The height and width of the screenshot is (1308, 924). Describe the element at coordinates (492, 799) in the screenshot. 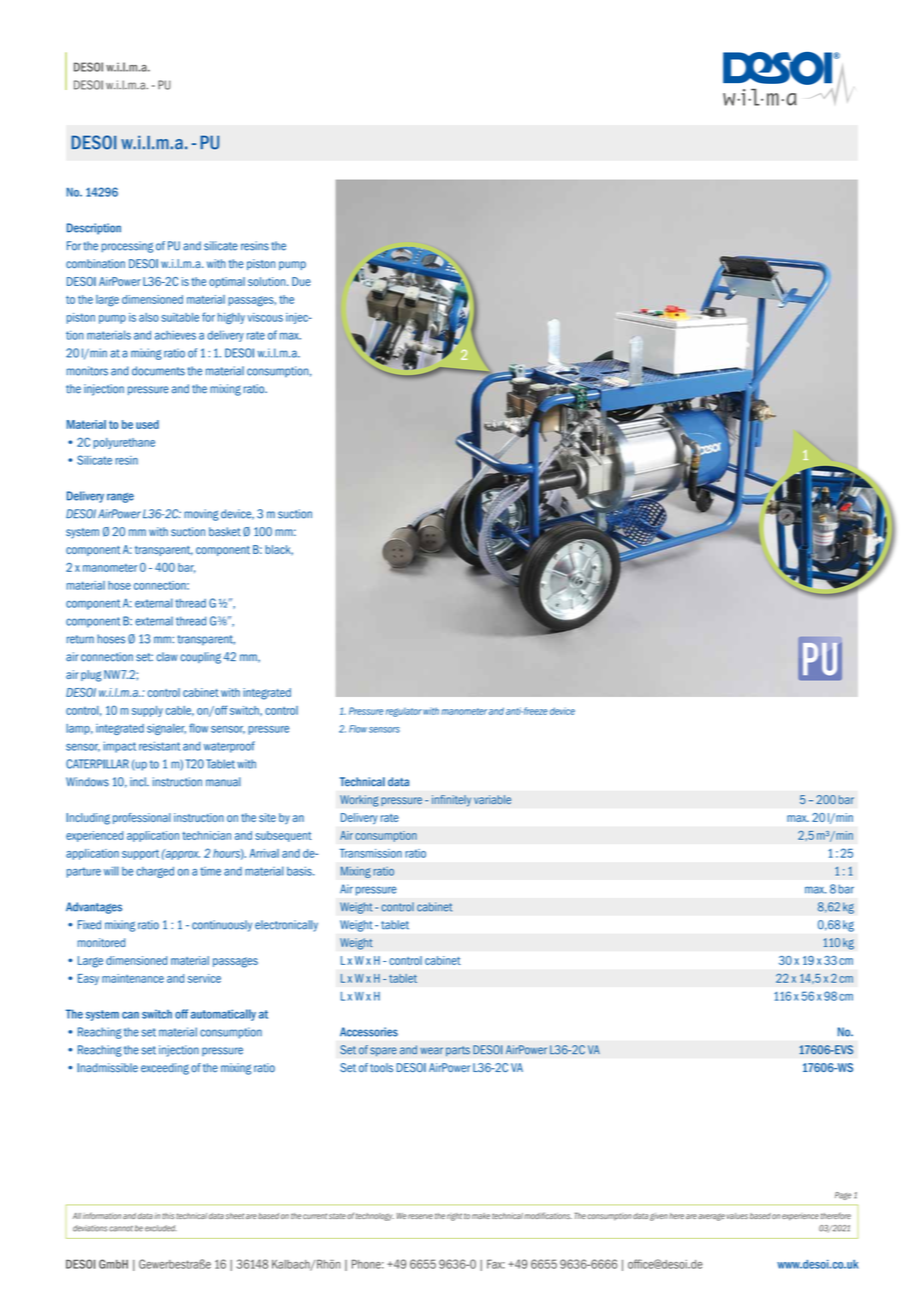

I see `variable` at that location.
